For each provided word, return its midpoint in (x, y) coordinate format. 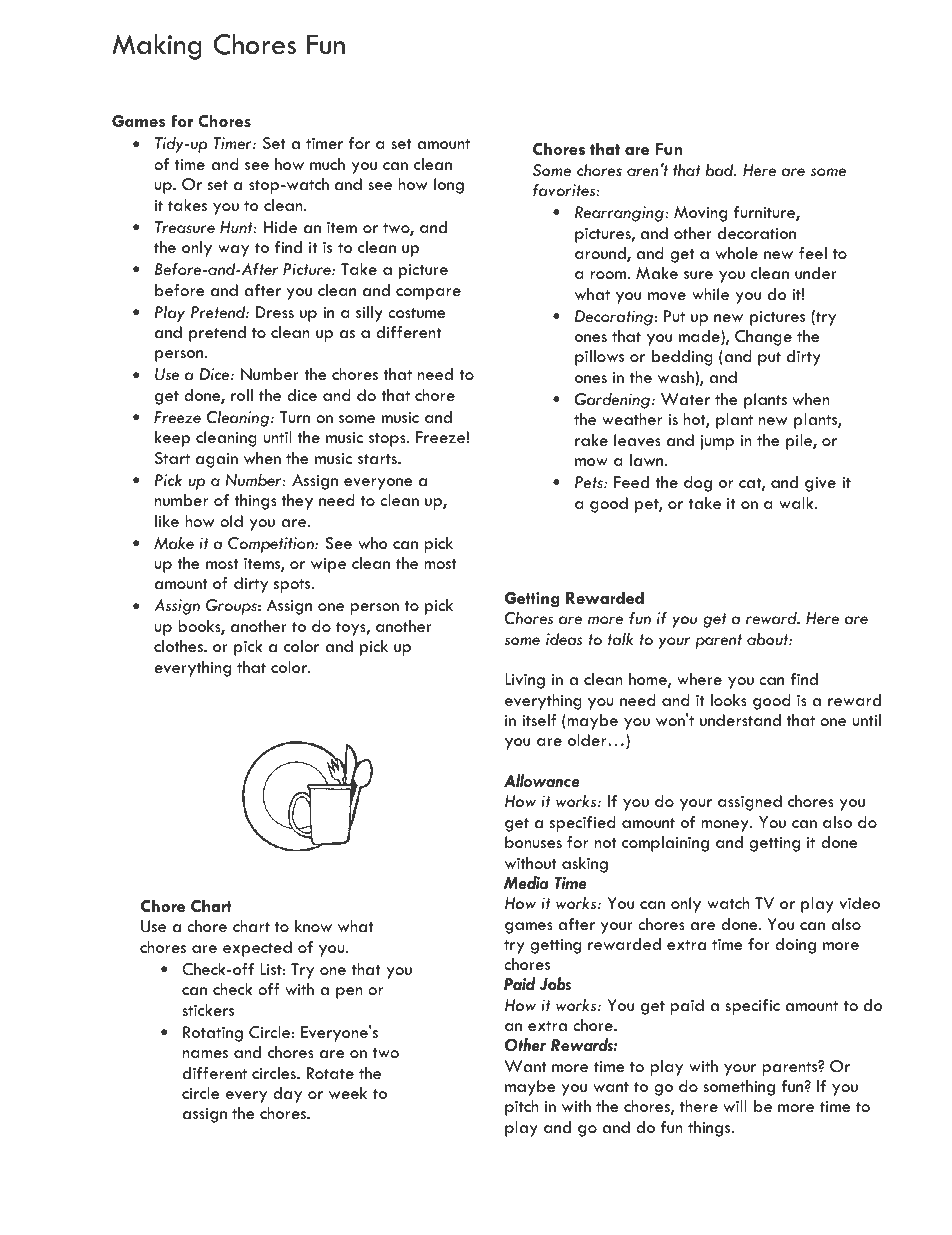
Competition (272, 545)
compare (428, 294)
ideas (564, 639)
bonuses (533, 842)
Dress (275, 312)
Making (157, 47)
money (726, 826)
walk (797, 503)
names (205, 1054)
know (313, 926)
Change (763, 338)
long (449, 186)
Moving (700, 214)
